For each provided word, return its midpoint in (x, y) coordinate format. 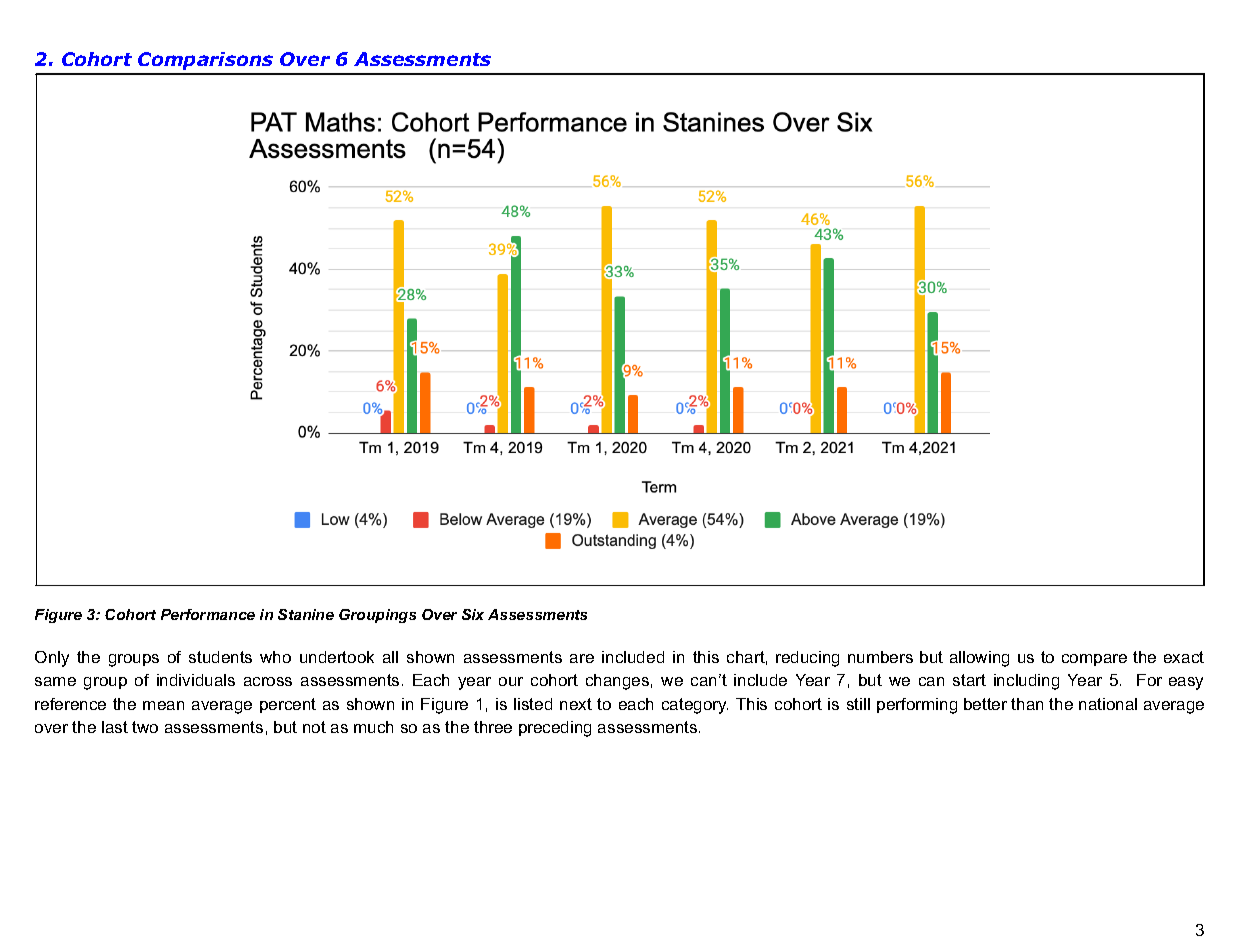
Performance (208, 614)
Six (473, 614)
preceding (555, 729)
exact (1184, 657)
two (145, 727)
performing (917, 706)
